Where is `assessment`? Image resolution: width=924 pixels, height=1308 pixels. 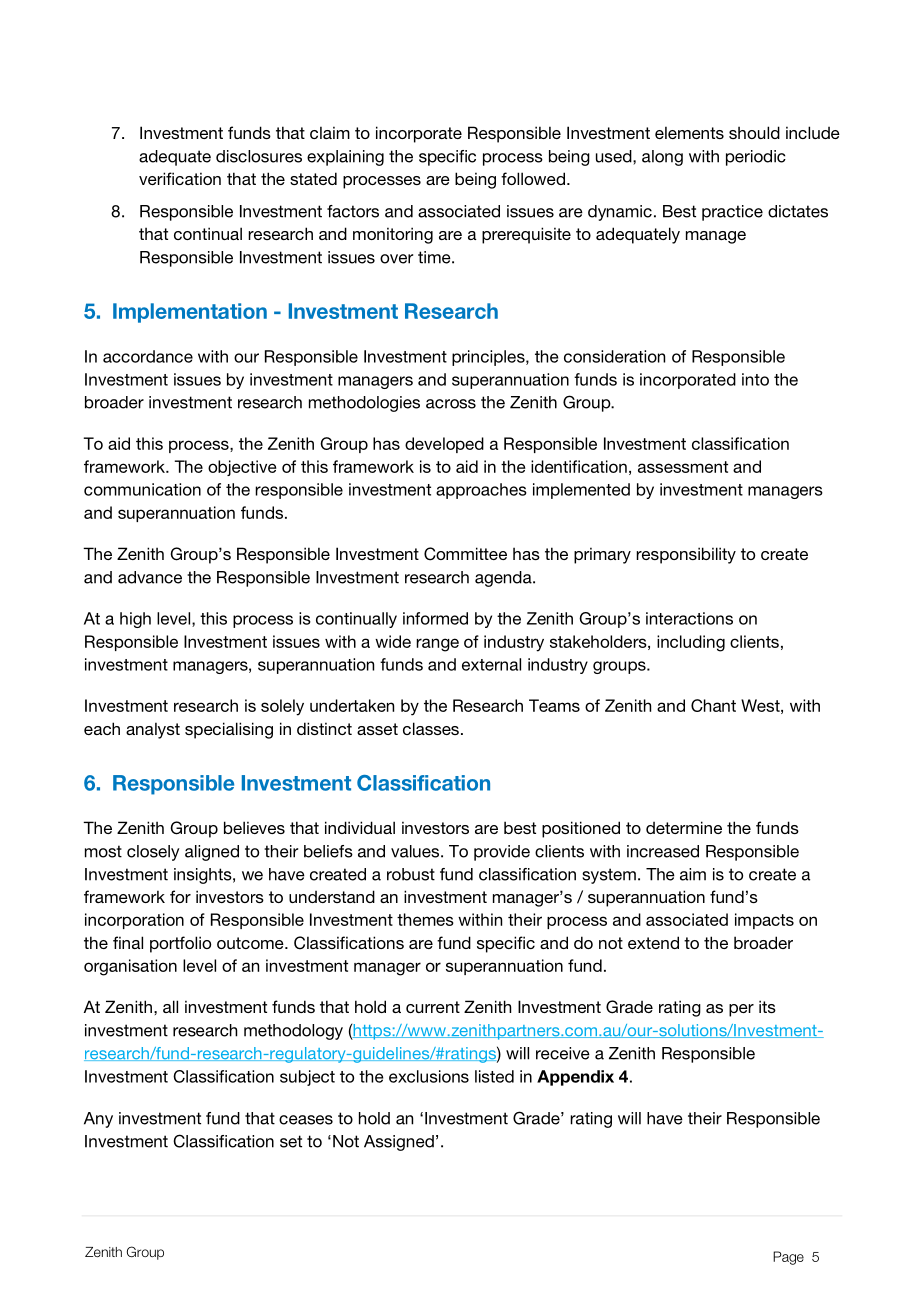 assessment is located at coordinates (683, 467).
